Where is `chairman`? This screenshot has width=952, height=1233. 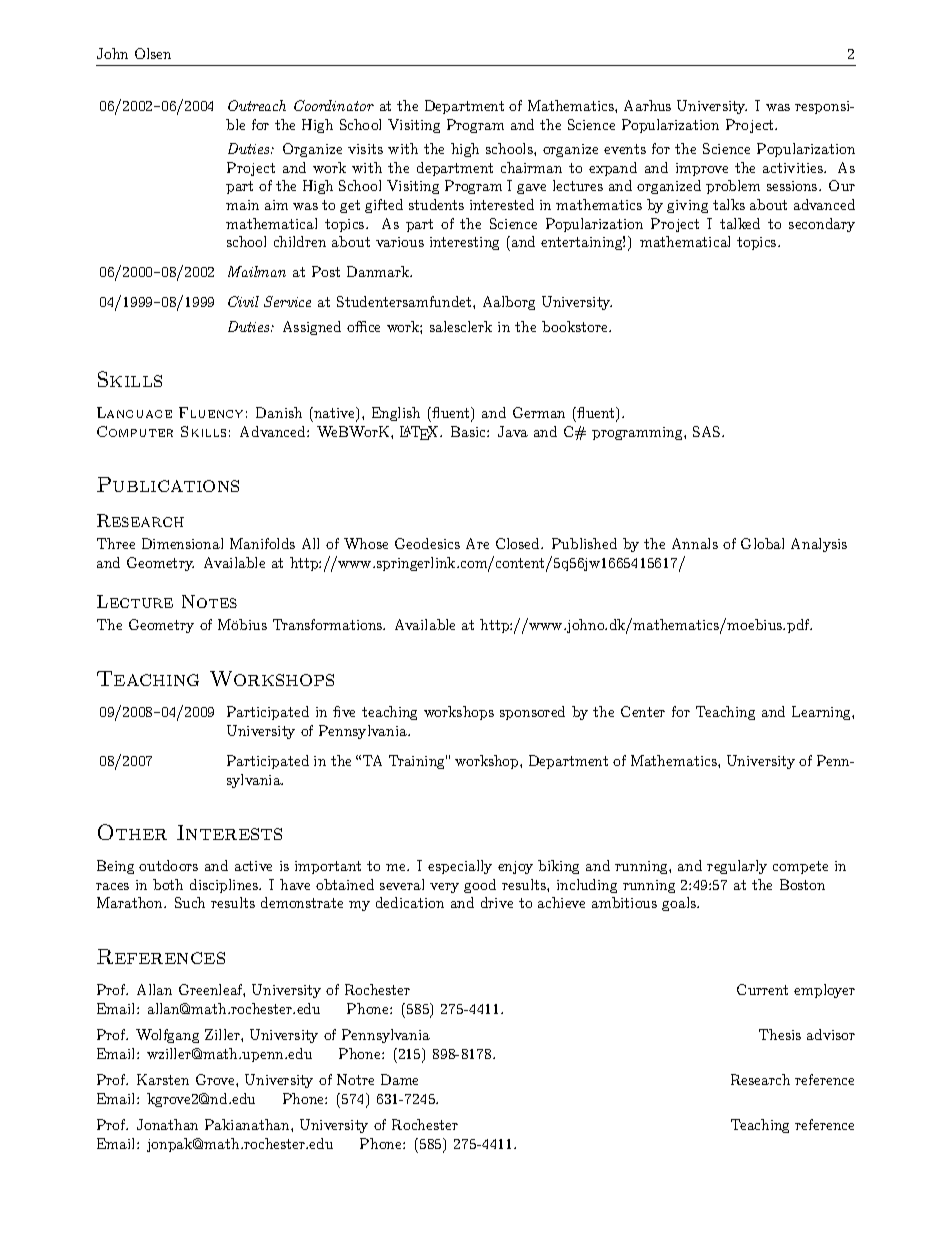 chairman is located at coordinates (531, 167).
